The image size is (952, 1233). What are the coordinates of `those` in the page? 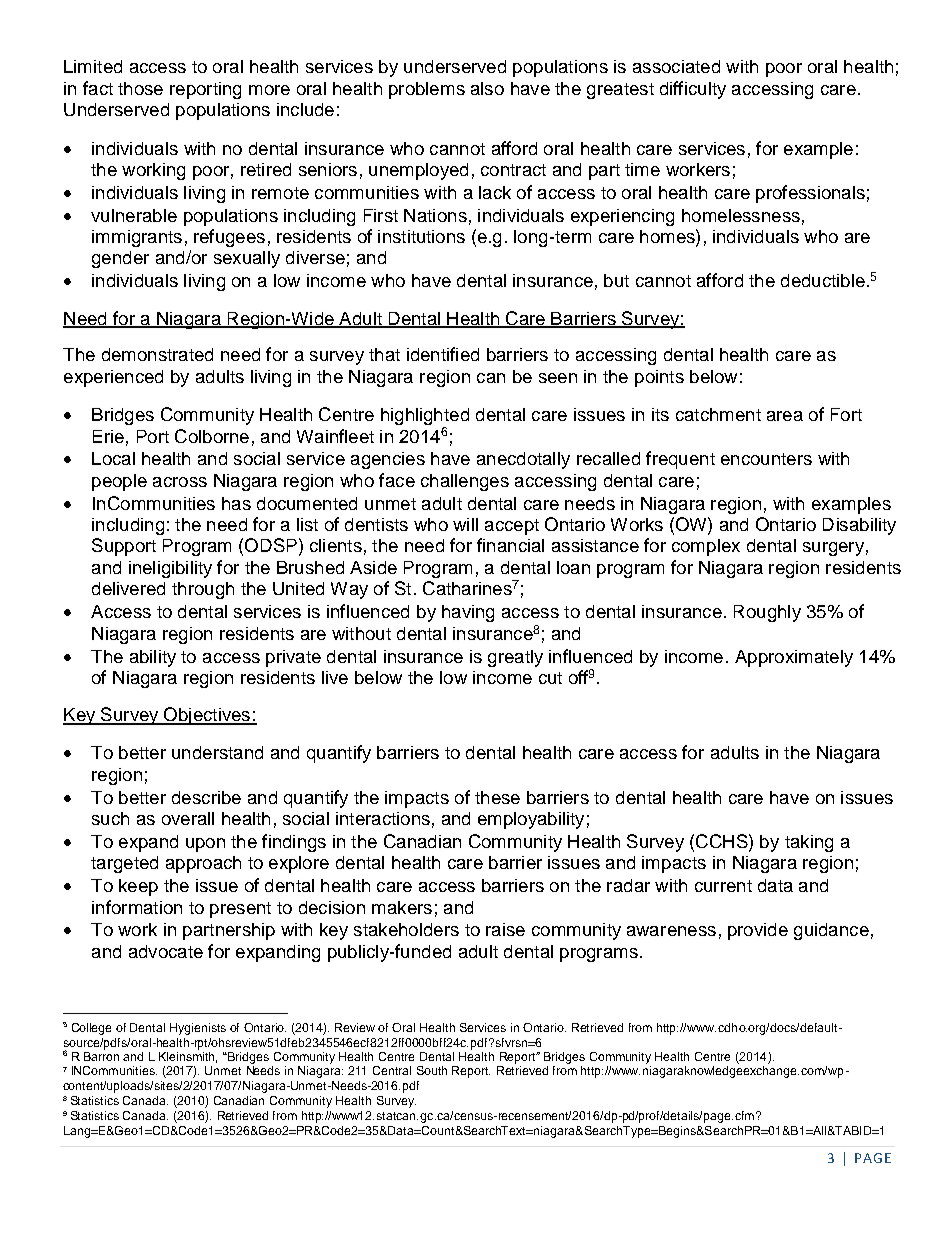 It's located at (140, 88).
